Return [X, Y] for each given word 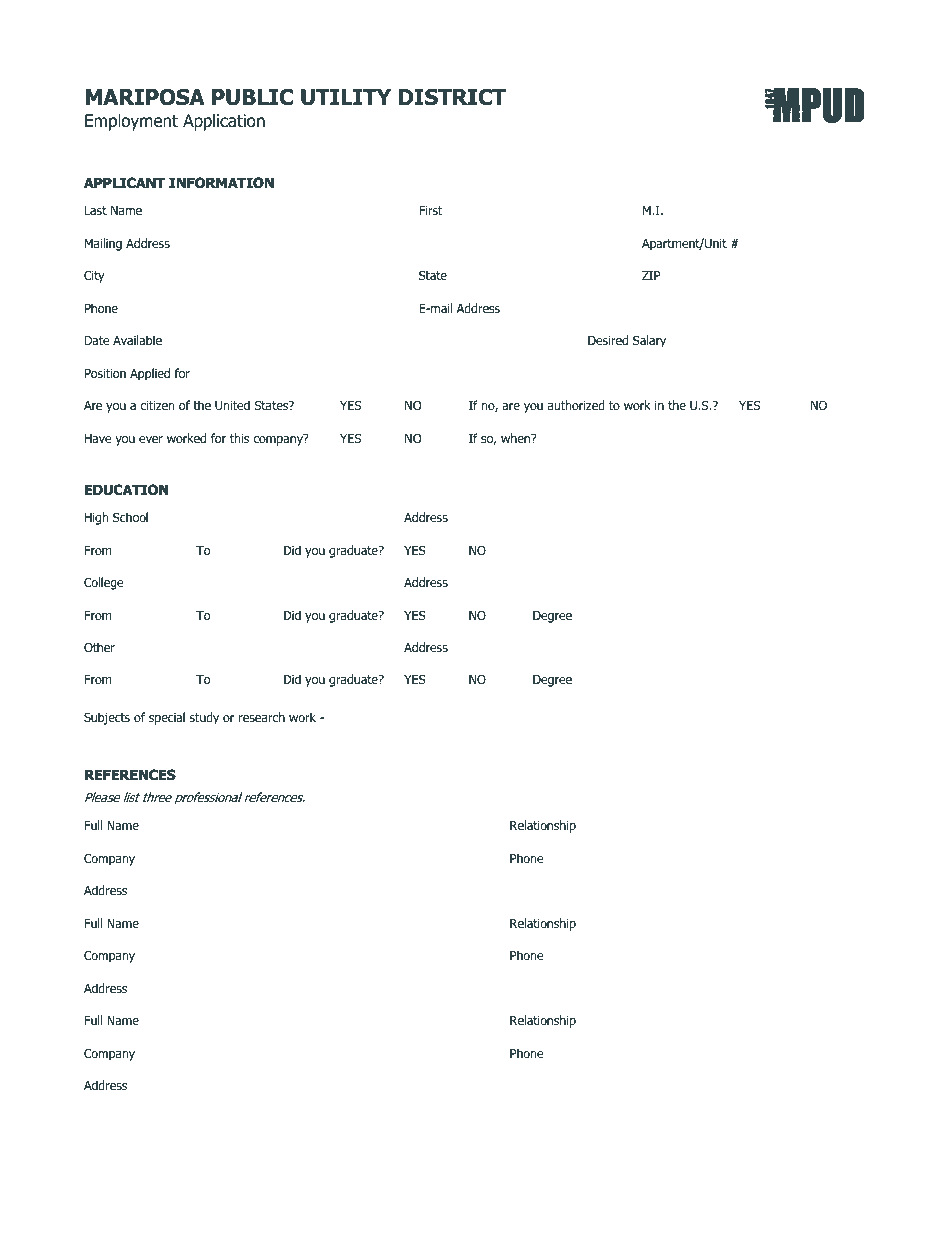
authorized [576, 405]
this [239, 438]
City [94, 276]
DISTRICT [452, 97]
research [262, 717]
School [130, 517]
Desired [608, 340]
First [430, 210]
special [167, 718]
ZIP [651, 275]
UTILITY [346, 97]
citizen [157, 405]
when [517, 438]
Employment [131, 122]
